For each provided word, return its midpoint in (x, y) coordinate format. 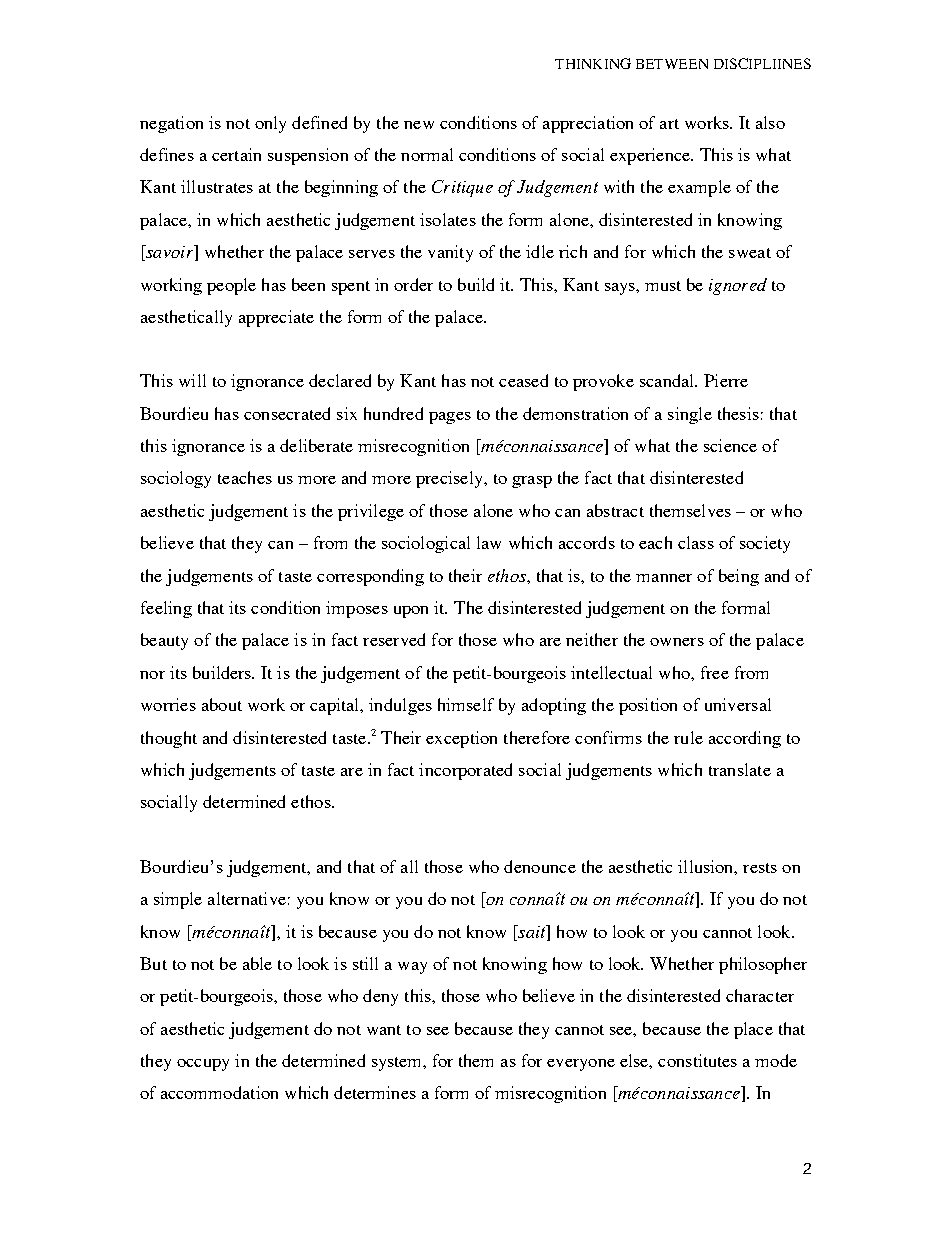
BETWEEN (672, 64)
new (419, 125)
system (398, 1064)
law (489, 542)
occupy (203, 1065)
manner (664, 578)
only (270, 124)
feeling (166, 609)
